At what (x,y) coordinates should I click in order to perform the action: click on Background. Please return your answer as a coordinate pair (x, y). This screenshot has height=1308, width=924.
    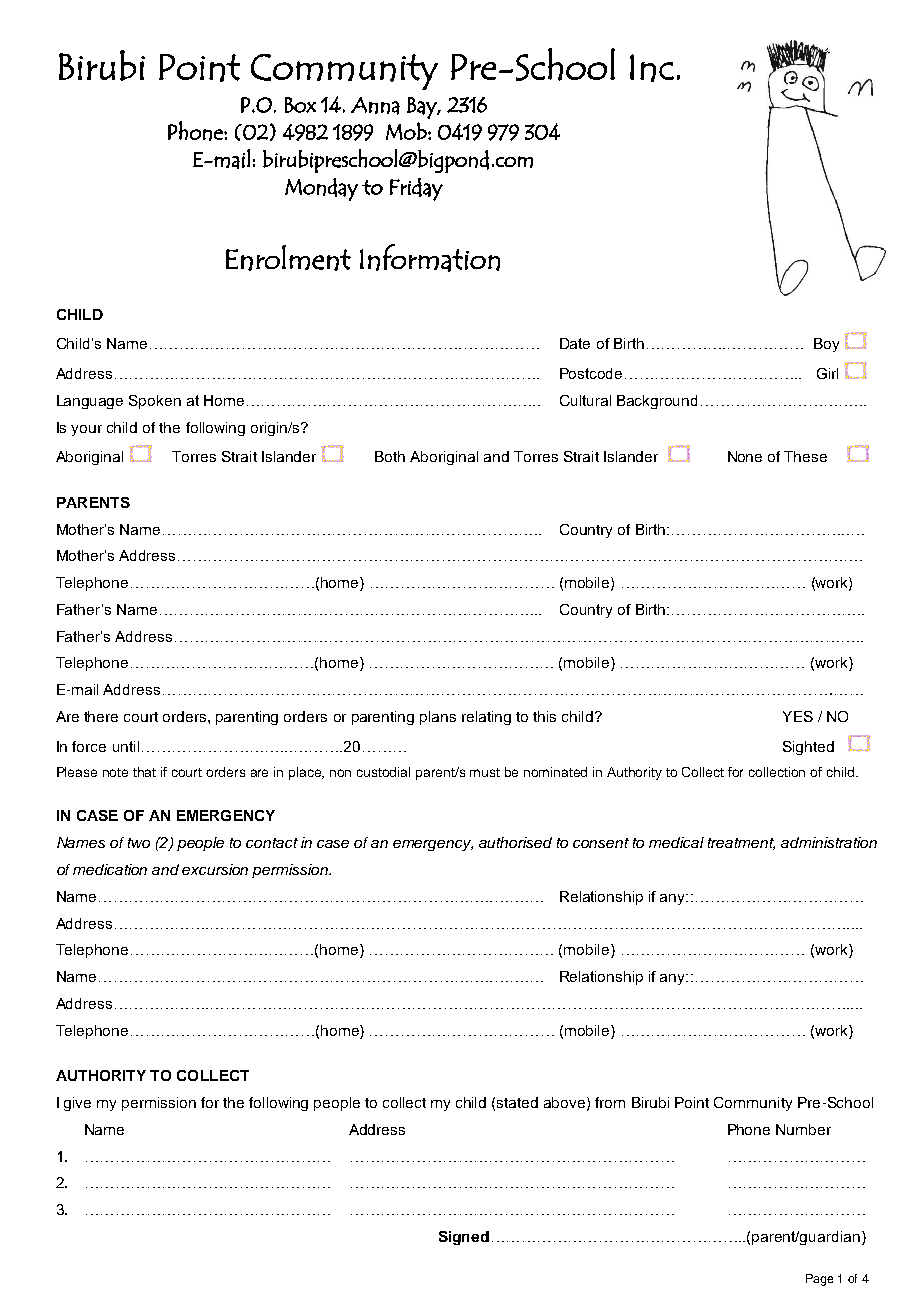
    Looking at the image, I should click on (657, 402).
